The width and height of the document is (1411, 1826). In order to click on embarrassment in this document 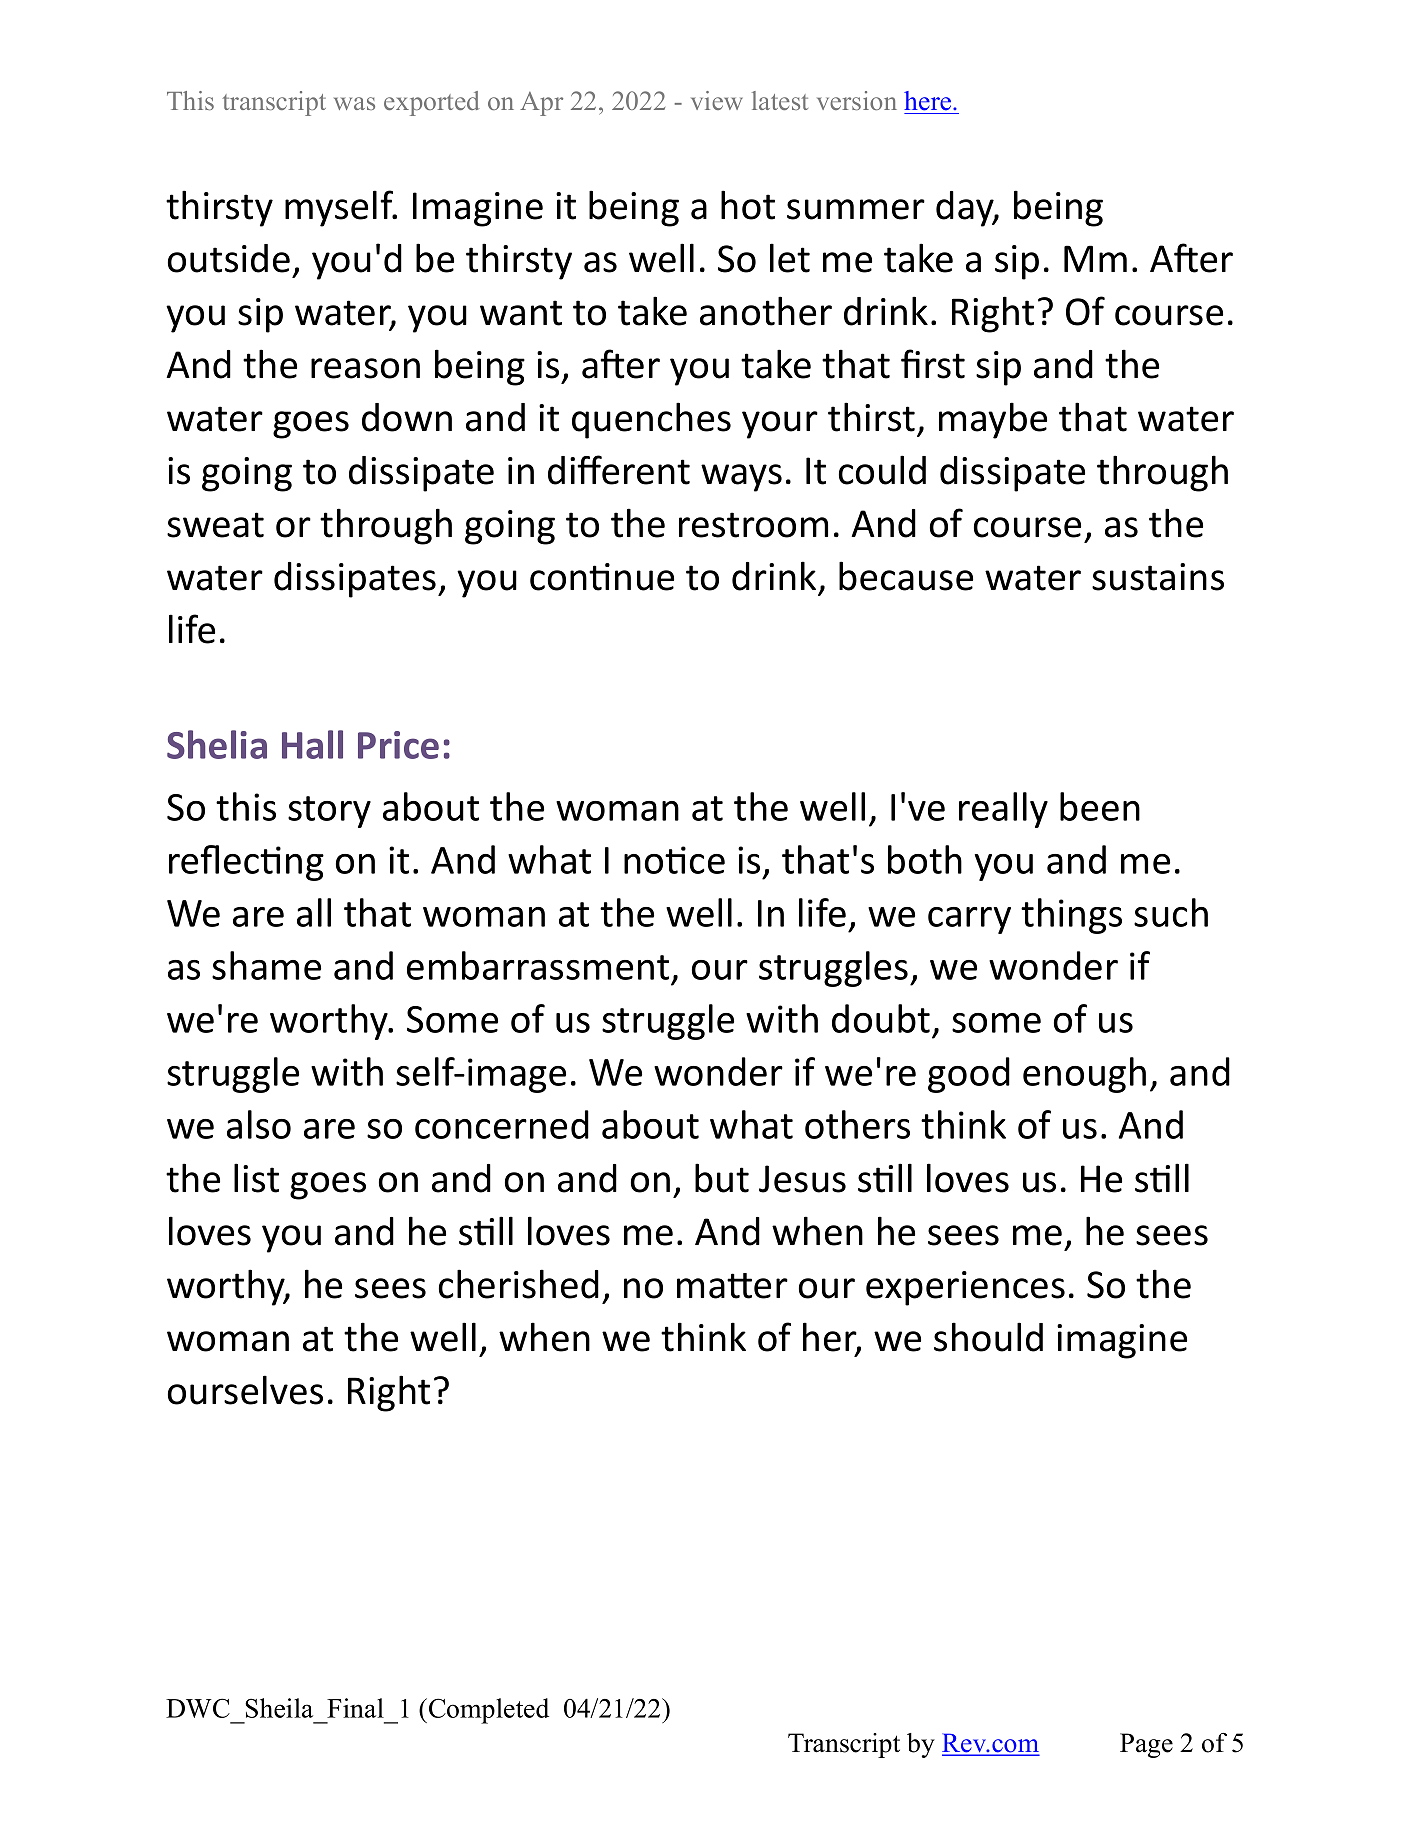, I will do `click(538, 965)`.
